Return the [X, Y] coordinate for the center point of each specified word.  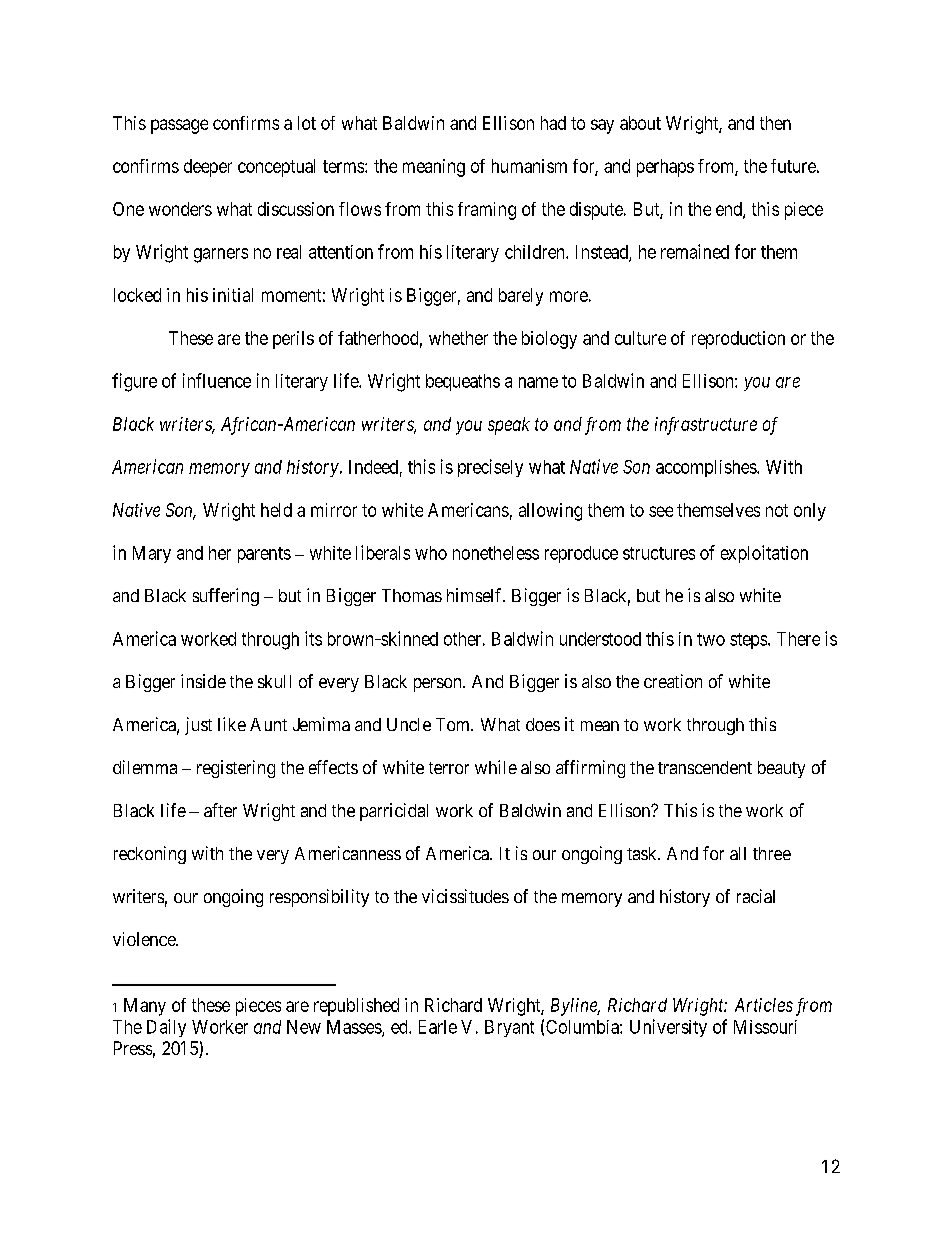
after [220, 810]
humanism [529, 166]
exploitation [764, 554]
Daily [166, 1028]
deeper [208, 168]
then [775, 123]
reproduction [738, 340]
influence [217, 380]
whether [458, 338]
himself [476, 595]
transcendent [705, 767]
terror [449, 768]
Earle [438, 1027]
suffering [226, 597]
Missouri [765, 1027]
